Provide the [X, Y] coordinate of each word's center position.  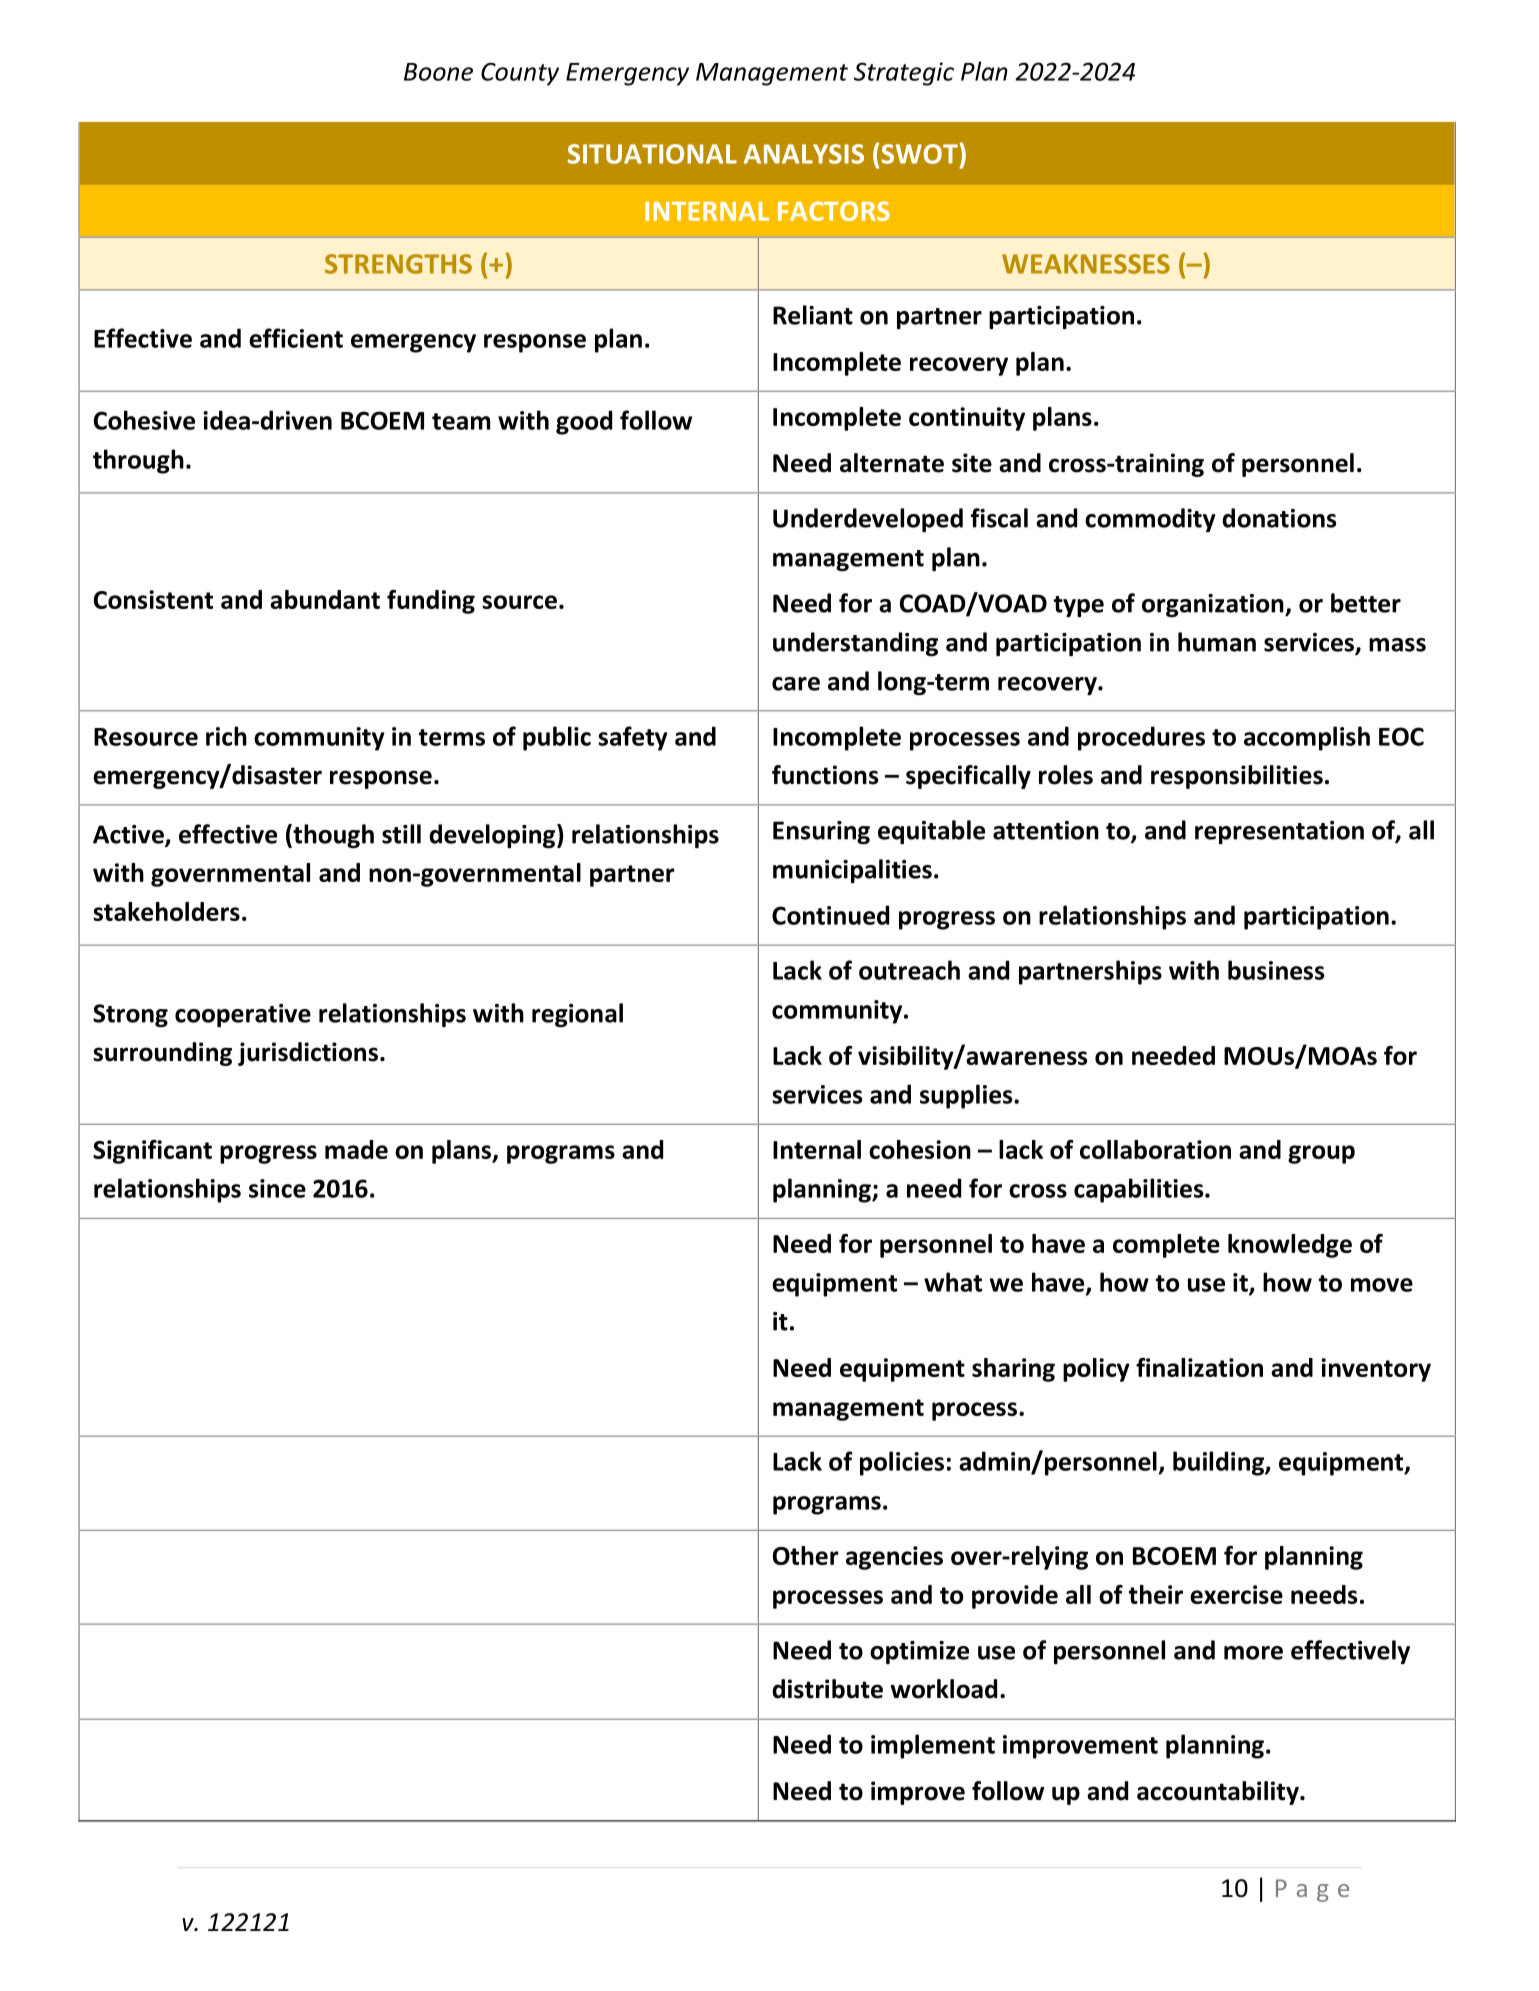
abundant [325, 599]
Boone [438, 72]
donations [1279, 518]
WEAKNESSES [1086, 264]
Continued [830, 915]
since [277, 1188]
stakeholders [166, 911]
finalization [1199, 1367]
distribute [827, 1689]
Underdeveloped [868, 520]
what [953, 1282]
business [1276, 970]
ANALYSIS [804, 154]
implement [933, 1746]
